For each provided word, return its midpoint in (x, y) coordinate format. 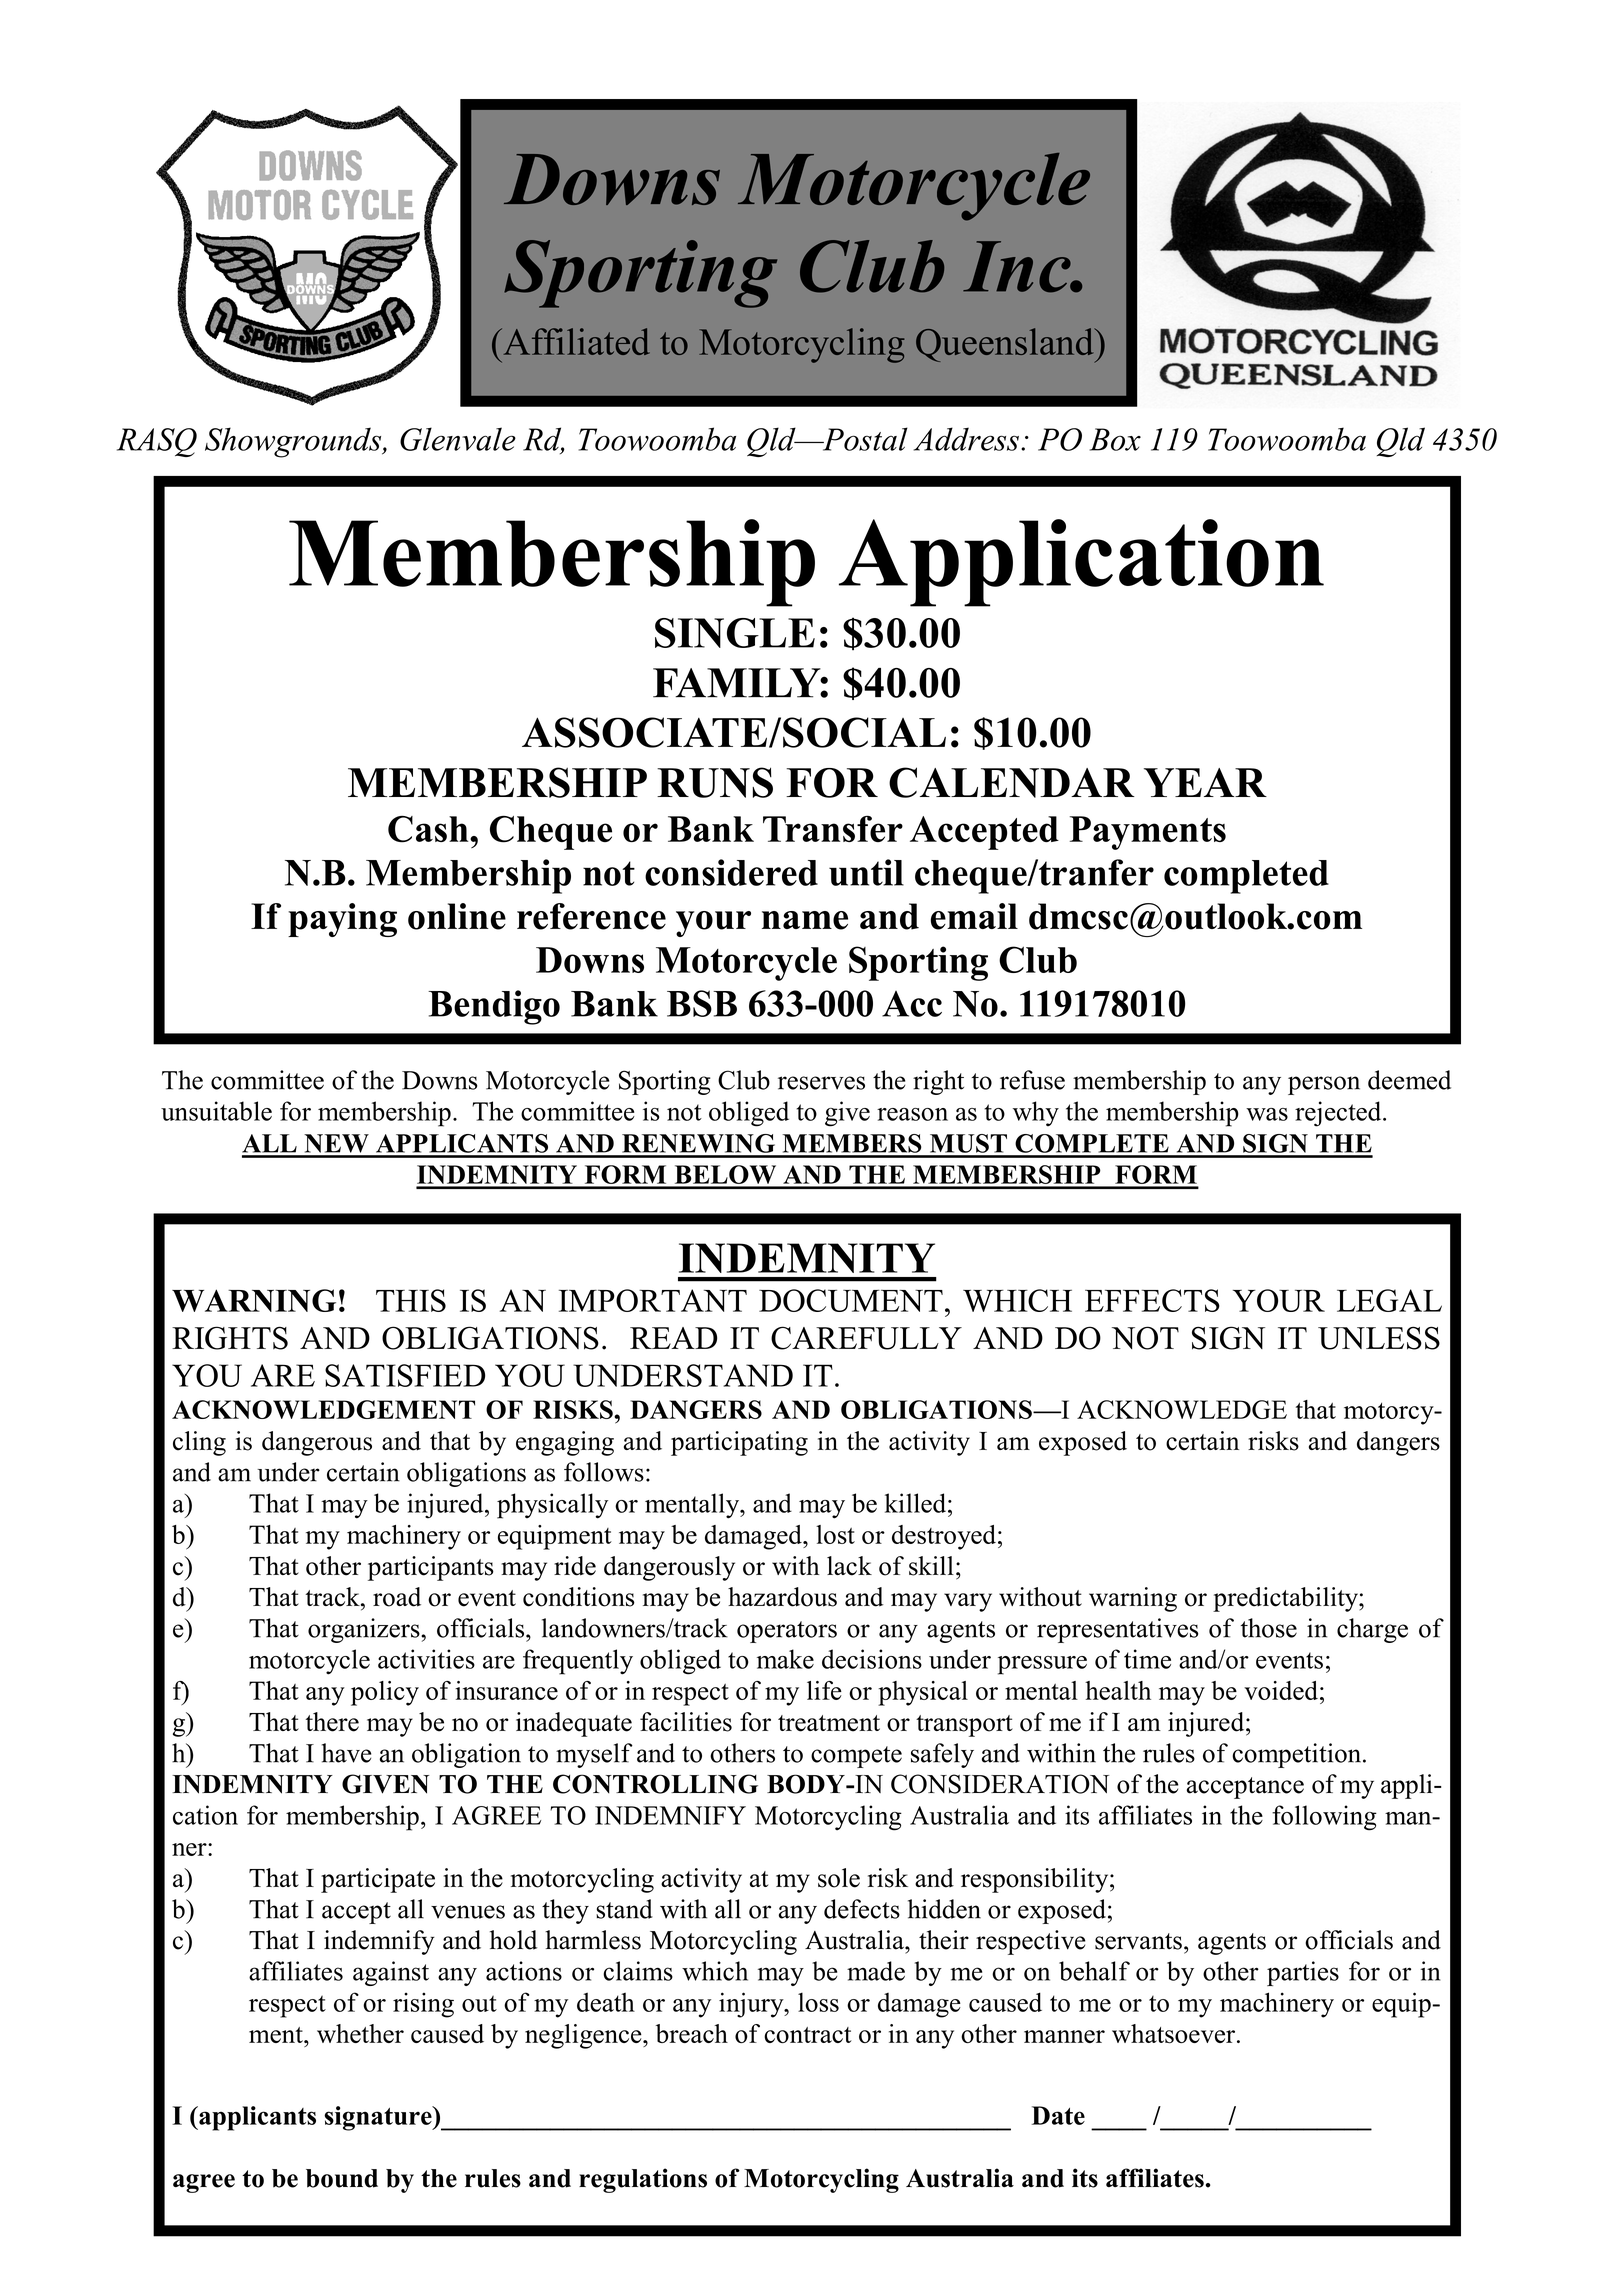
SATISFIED (405, 1375)
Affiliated (575, 341)
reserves (821, 1083)
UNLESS (1379, 1338)
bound (342, 2178)
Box (1115, 439)
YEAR (1205, 782)
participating (739, 1443)
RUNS (715, 782)
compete (856, 1757)
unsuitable (216, 1111)
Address (966, 439)
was (1267, 1114)
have (346, 1753)
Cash (429, 829)
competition (1298, 1755)
